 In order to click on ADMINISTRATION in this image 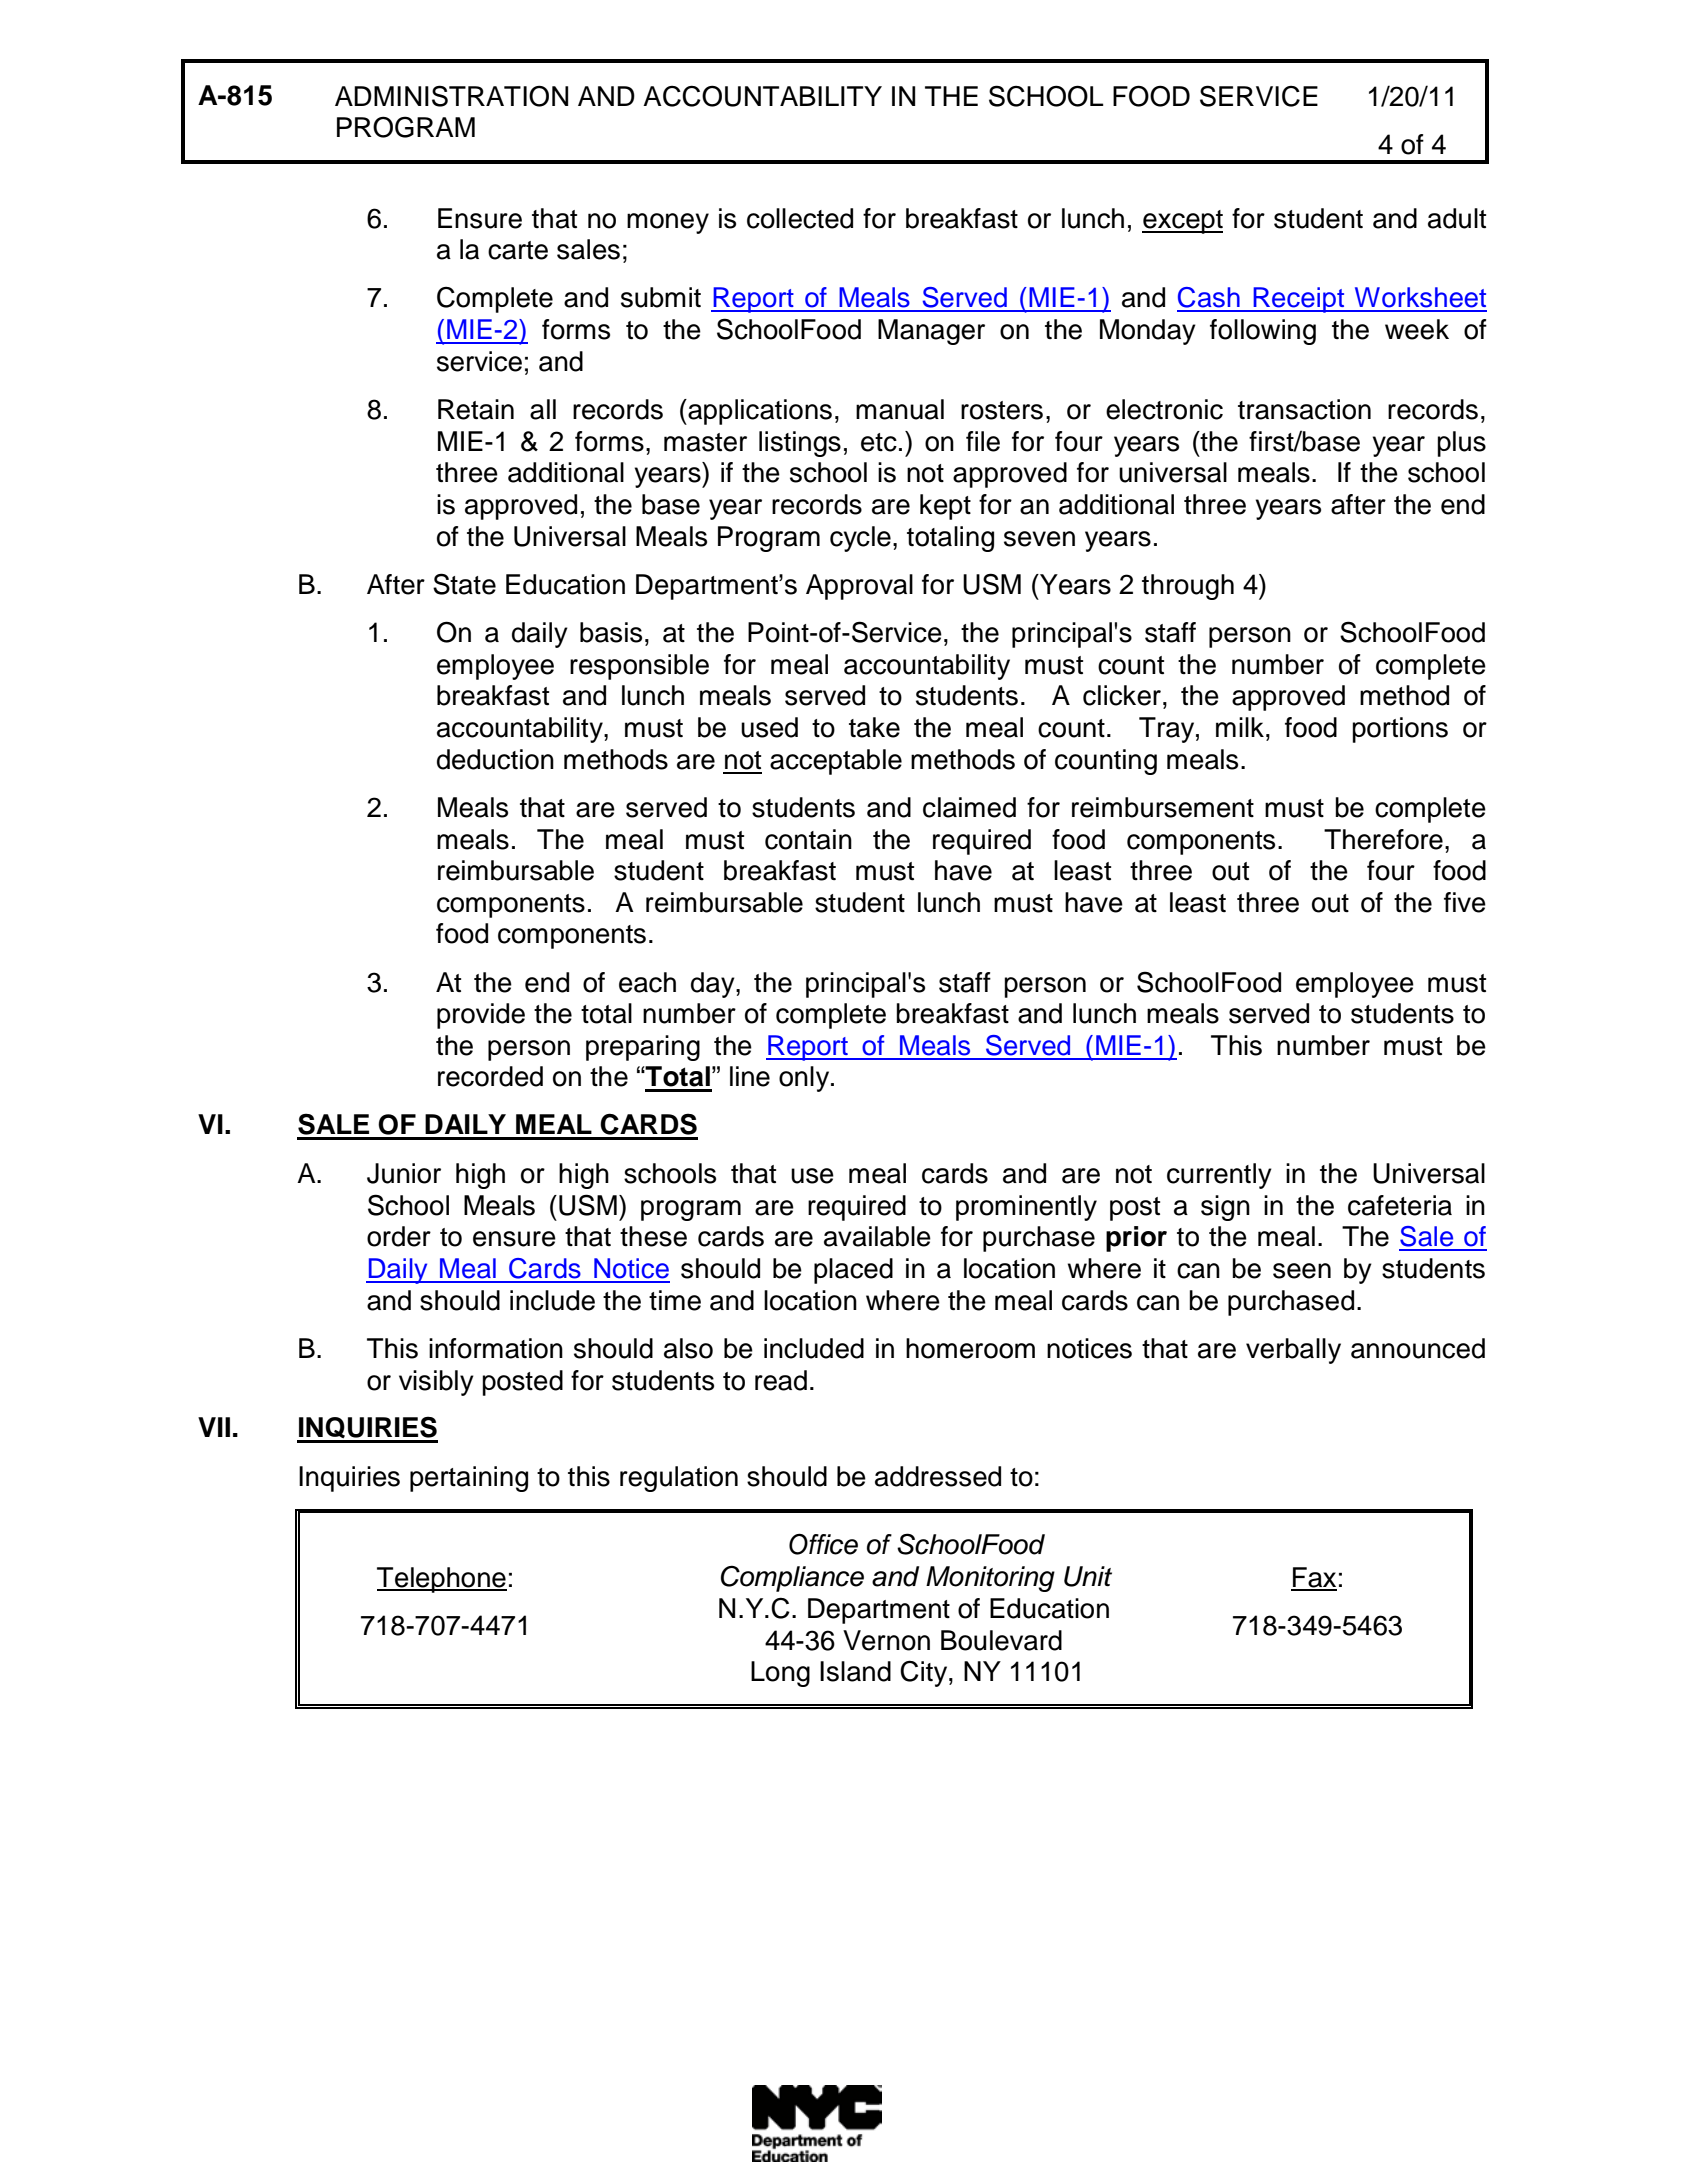, I will do `click(451, 96)`.
